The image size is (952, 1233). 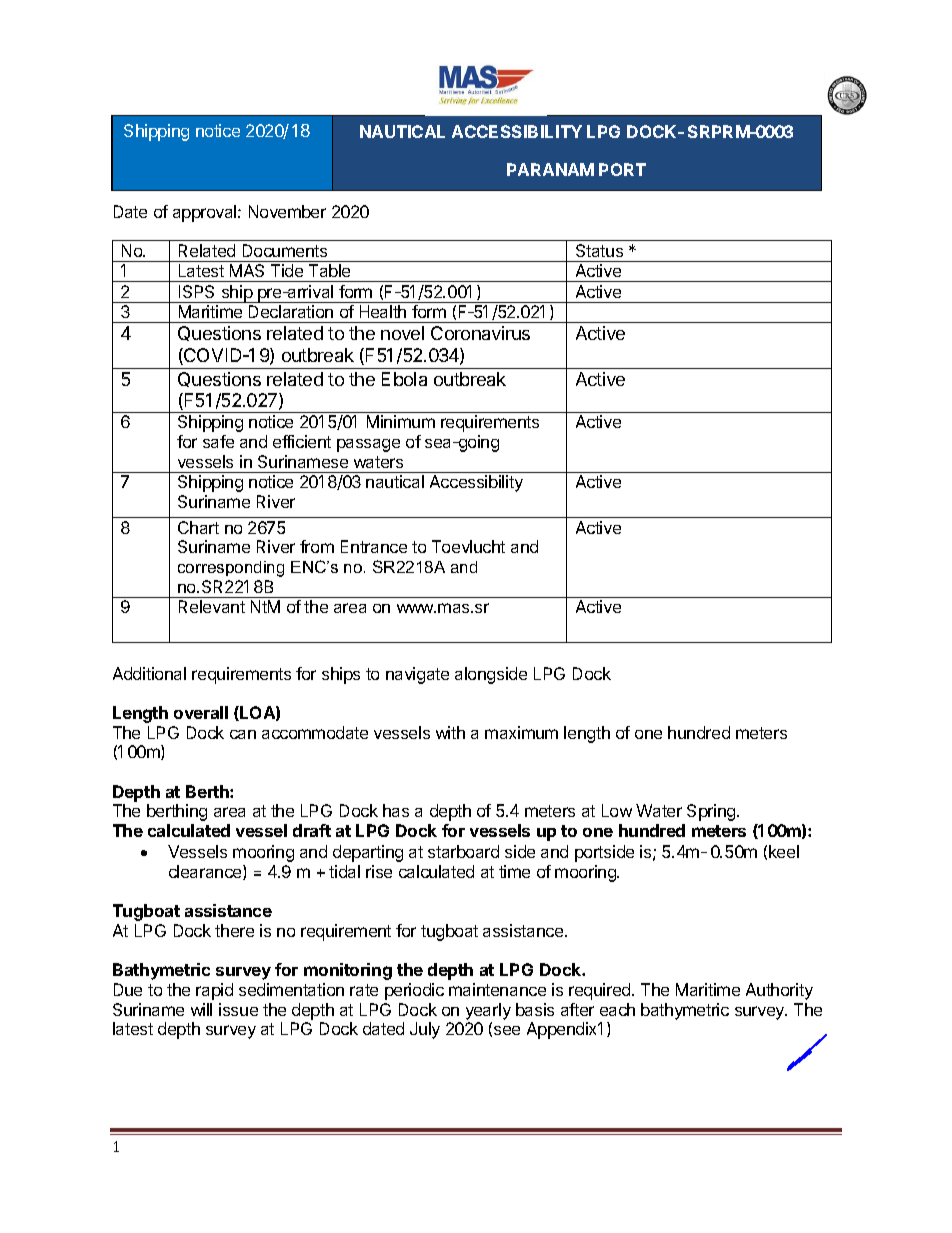 What do you see at coordinates (201, 712) in the screenshot?
I see `overall` at bounding box center [201, 712].
